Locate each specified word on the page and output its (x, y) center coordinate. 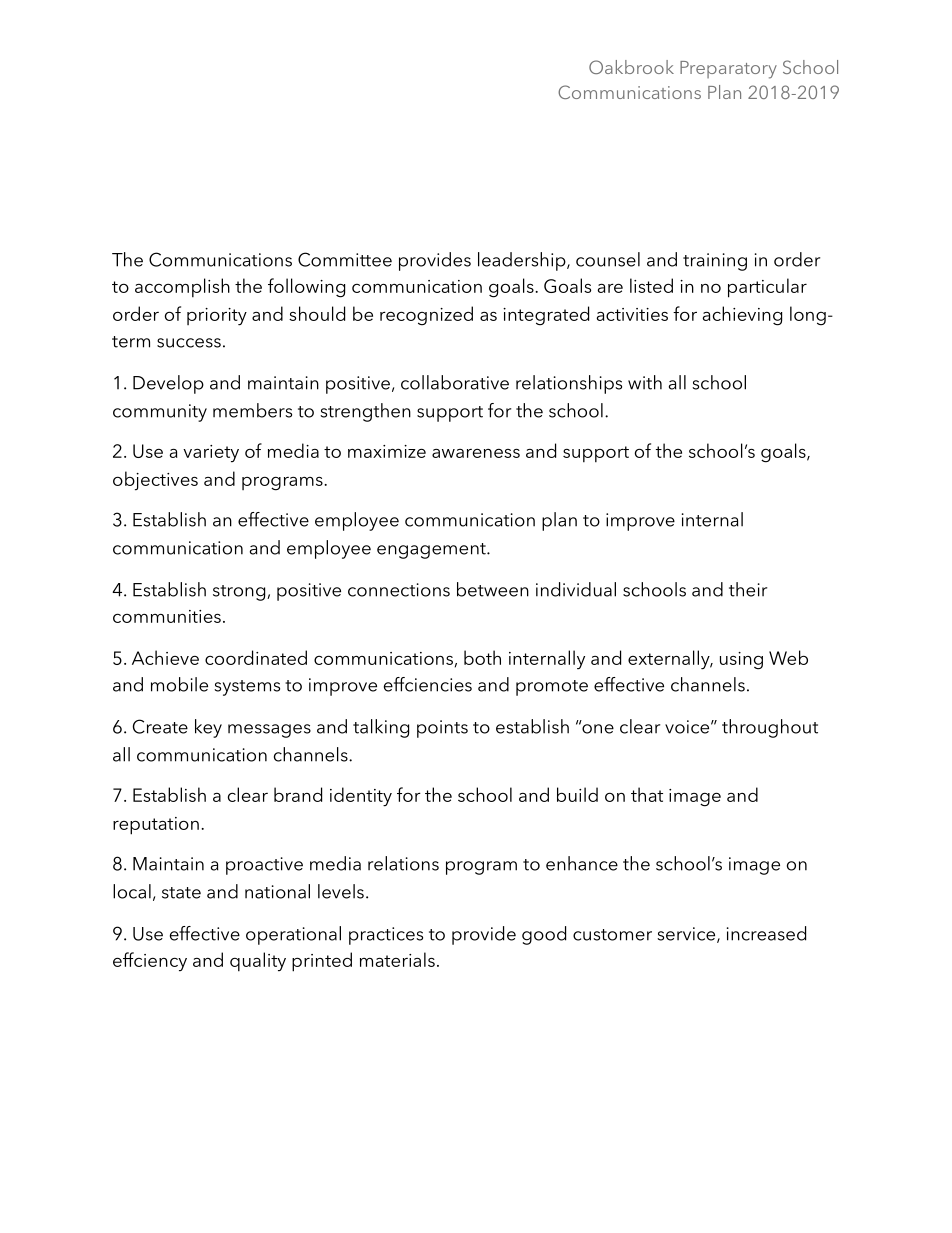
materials (397, 959)
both (482, 657)
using (741, 661)
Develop (168, 384)
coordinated (256, 657)
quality (258, 962)
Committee (345, 259)
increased (766, 933)
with (645, 382)
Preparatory (728, 70)
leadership (523, 261)
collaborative (455, 382)
